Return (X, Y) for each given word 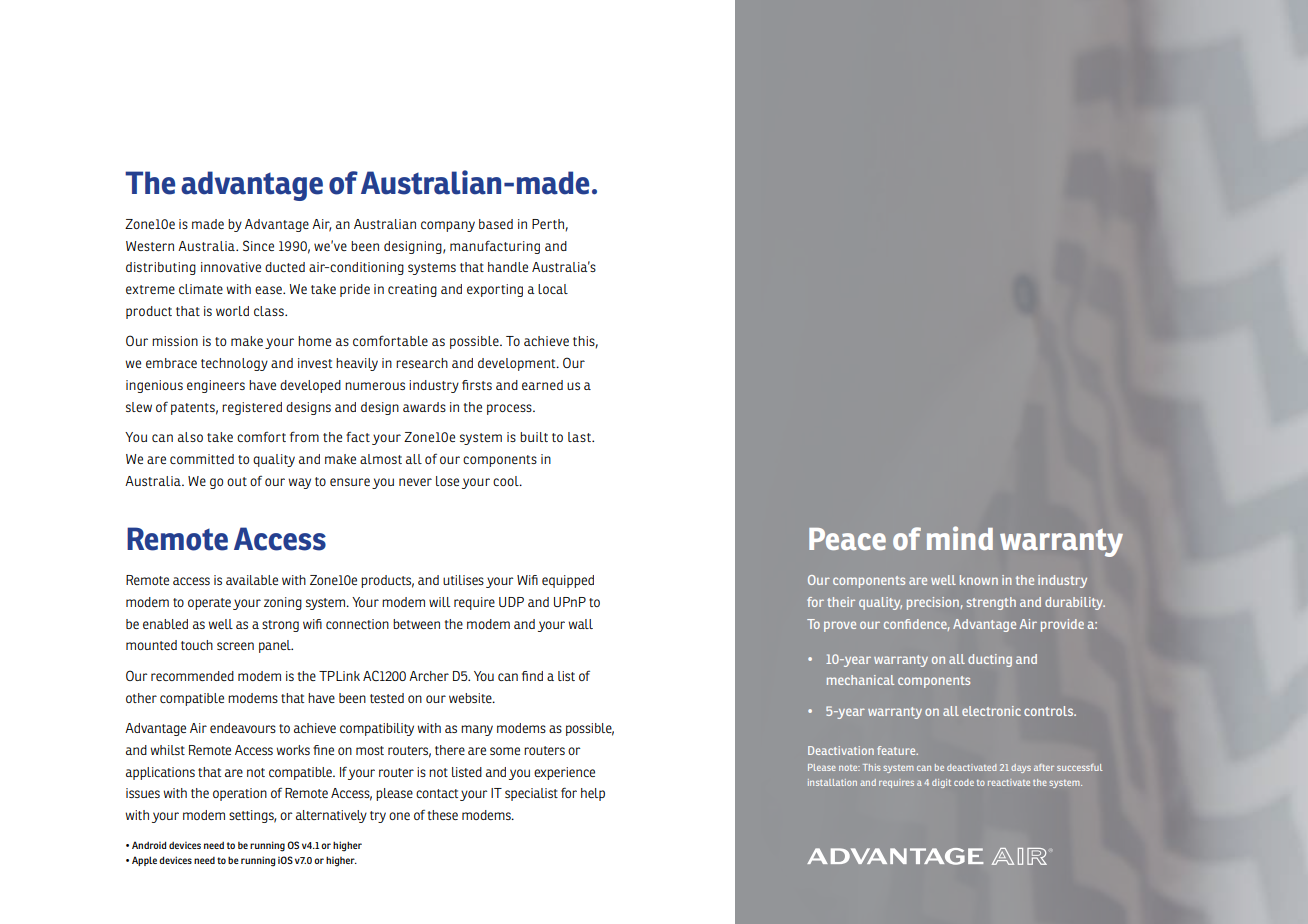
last (580, 437)
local (553, 289)
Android (149, 845)
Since (258, 245)
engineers (216, 386)
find (532, 676)
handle (508, 267)
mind (960, 538)
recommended (192, 676)
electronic (991, 711)
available (252, 580)
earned (542, 385)
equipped (568, 581)
